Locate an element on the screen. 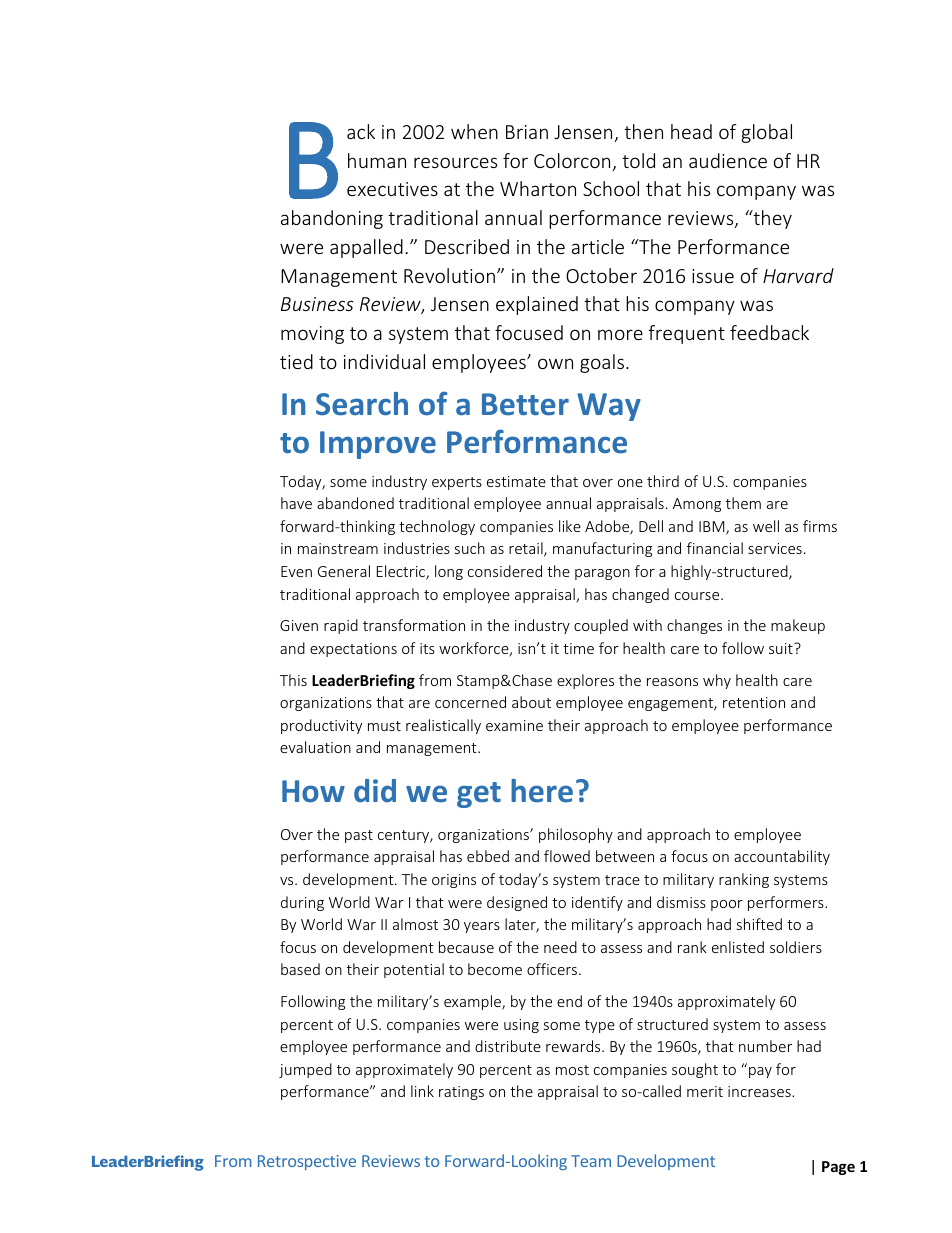  time is located at coordinates (578, 648).
